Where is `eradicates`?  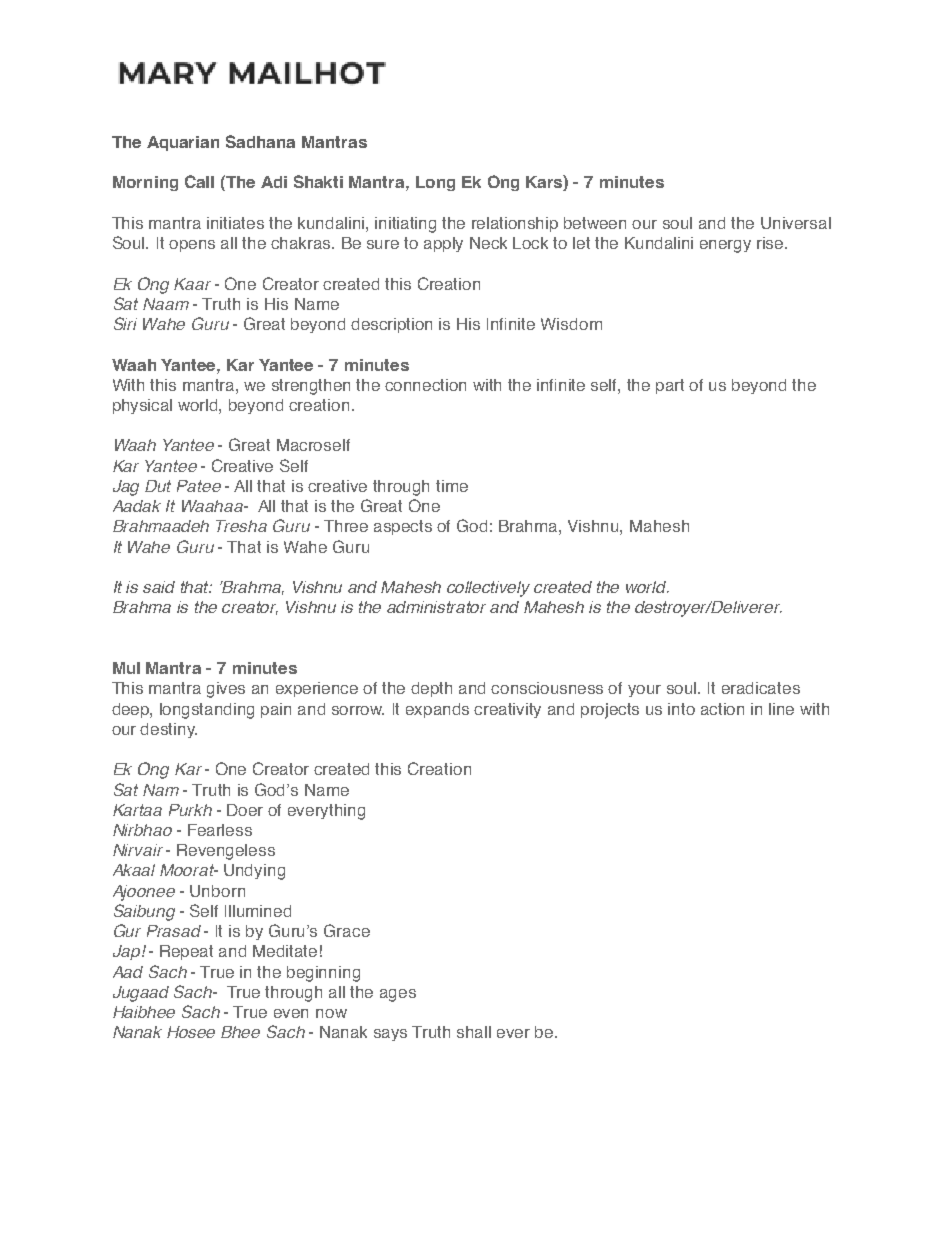 eradicates is located at coordinates (761, 688).
